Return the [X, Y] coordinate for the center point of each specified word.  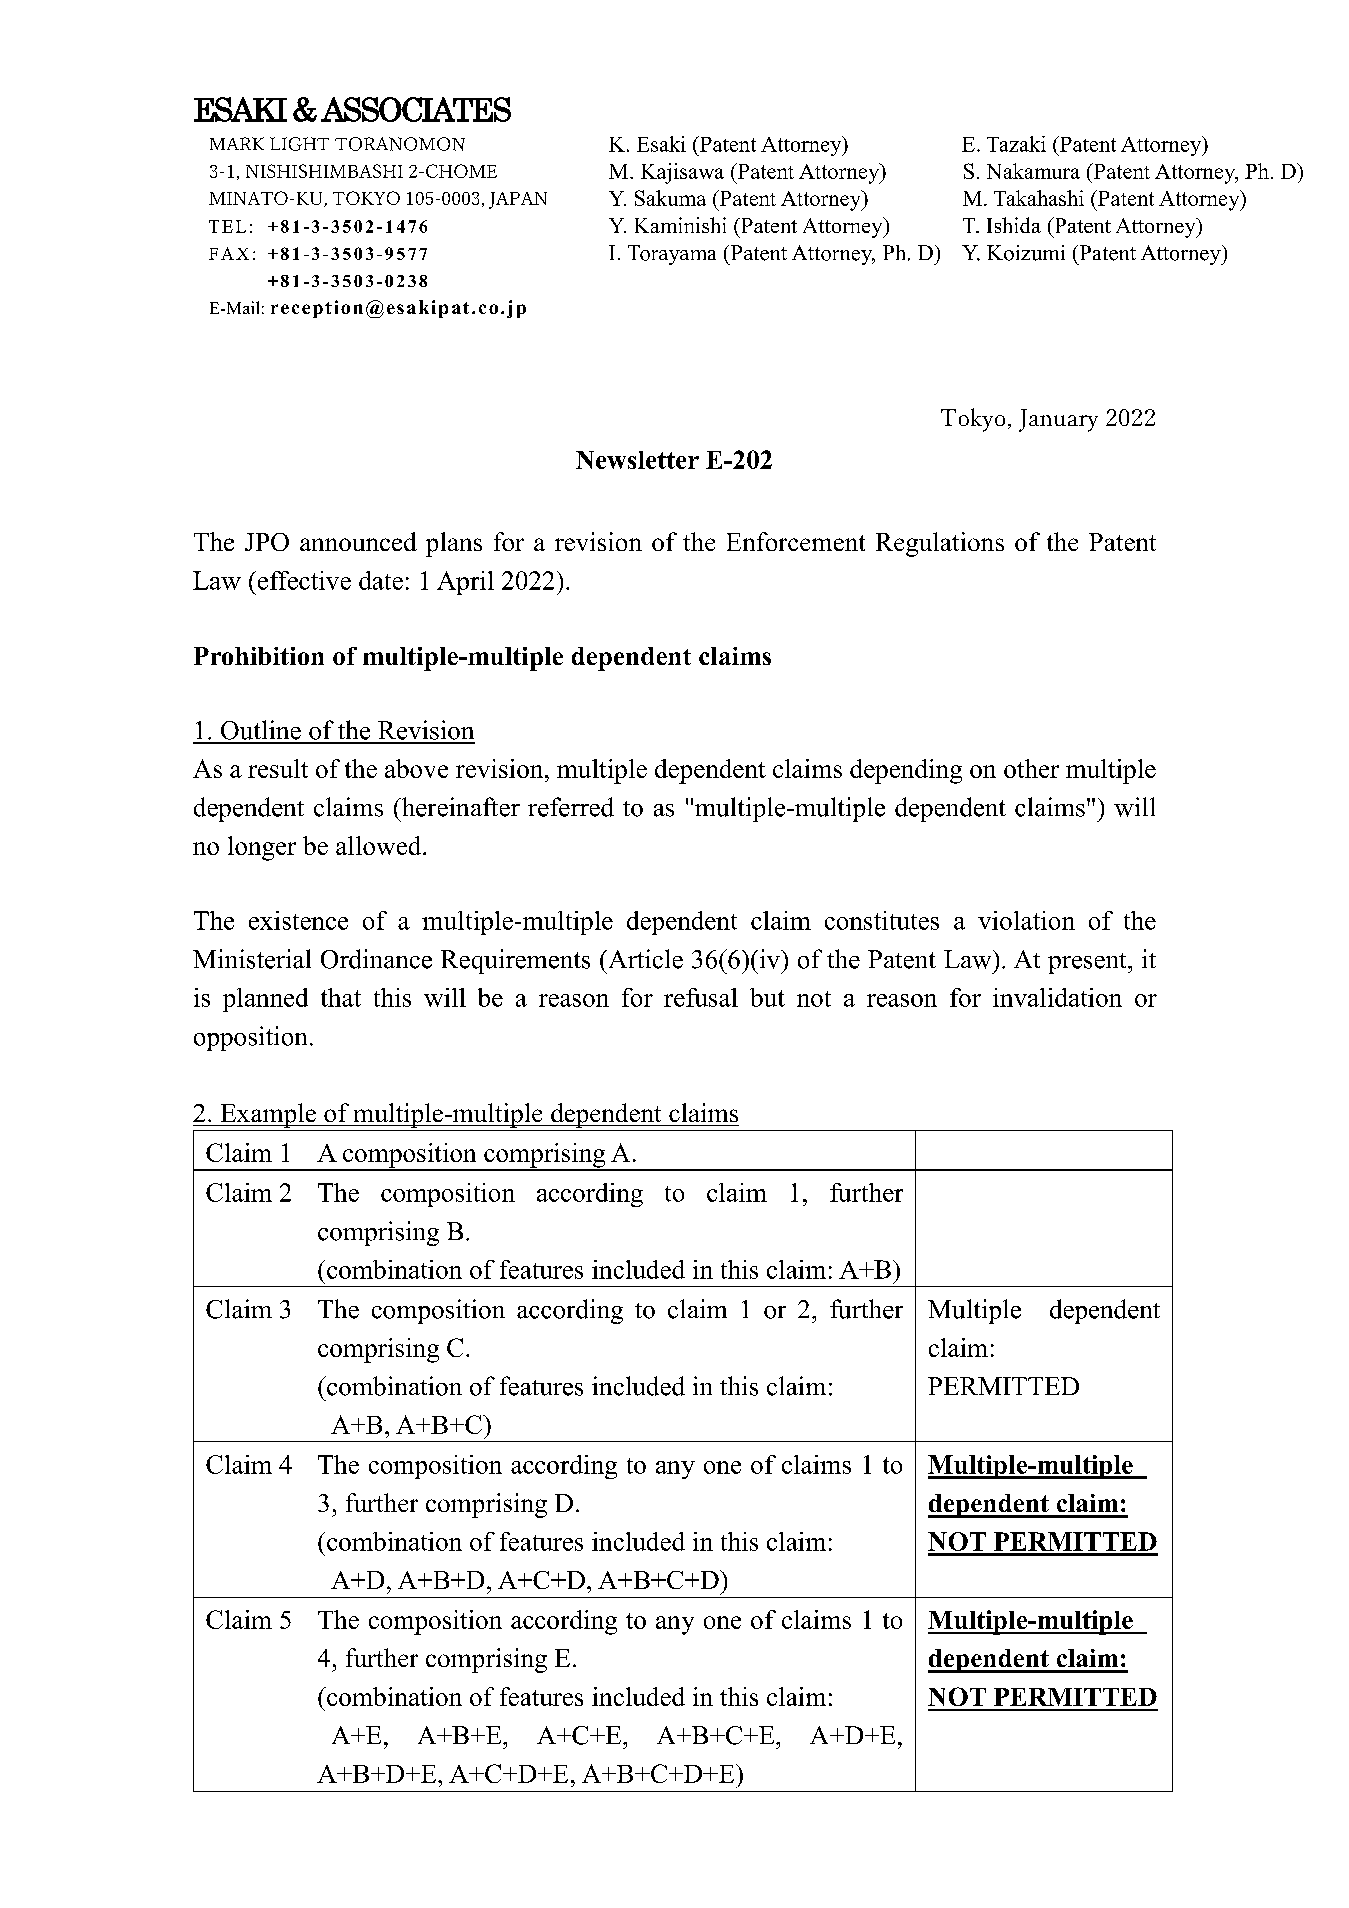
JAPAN [518, 200]
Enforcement [796, 541]
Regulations [940, 544]
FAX [229, 253]
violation [1026, 920]
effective [303, 580]
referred [571, 807]
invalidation [1057, 997]
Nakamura [1033, 171]
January [1058, 420]
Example [268, 1115]
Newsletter [637, 460]
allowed [380, 845]
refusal [701, 997]
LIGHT [299, 144]
